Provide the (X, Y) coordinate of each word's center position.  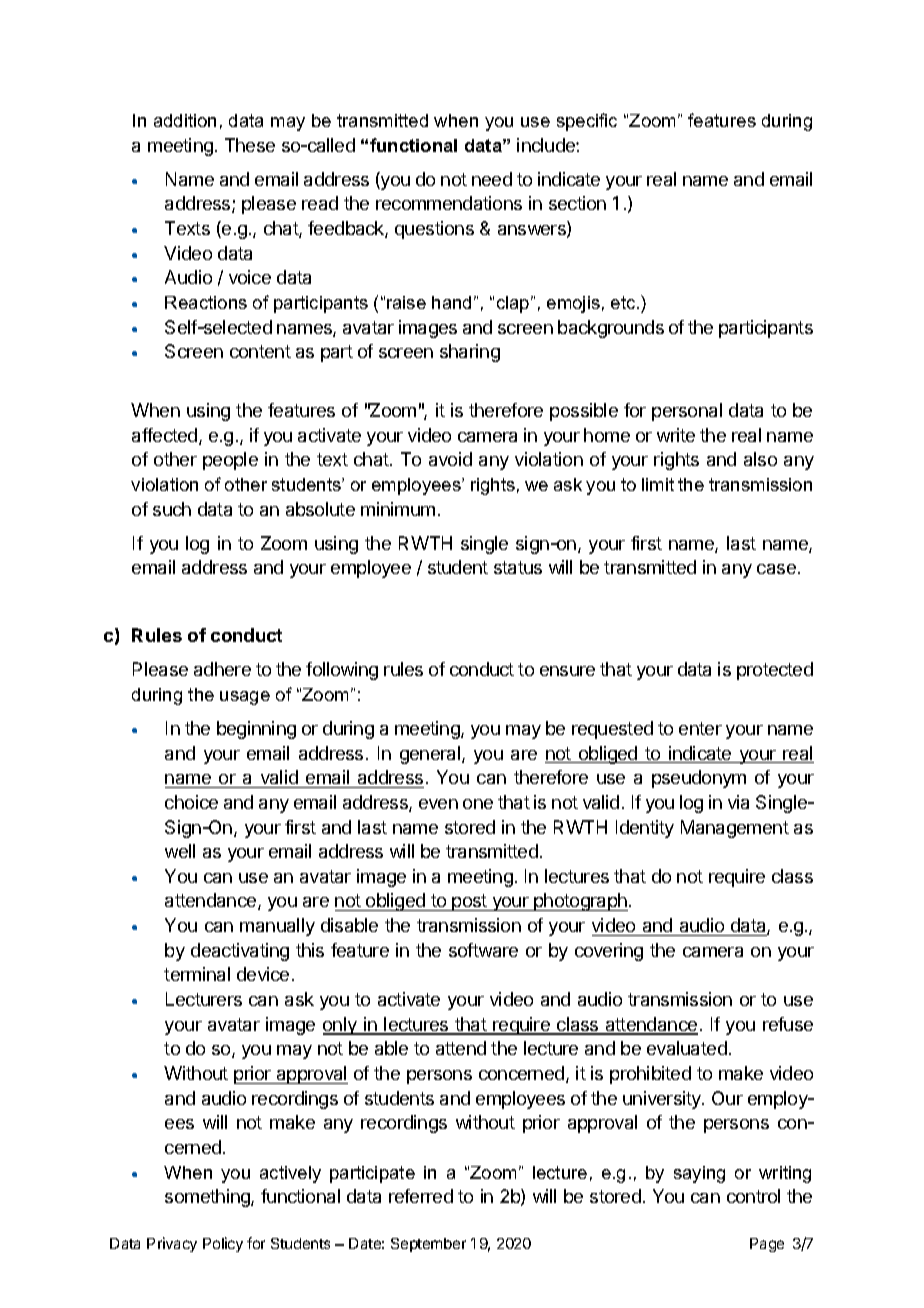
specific (587, 122)
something (208, 1198)
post (469, 902)
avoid (450, 459)
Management (735, 829)
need (492, 179)
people (230, 461)
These (250, 145)
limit (658, 484)
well (180, 851)
